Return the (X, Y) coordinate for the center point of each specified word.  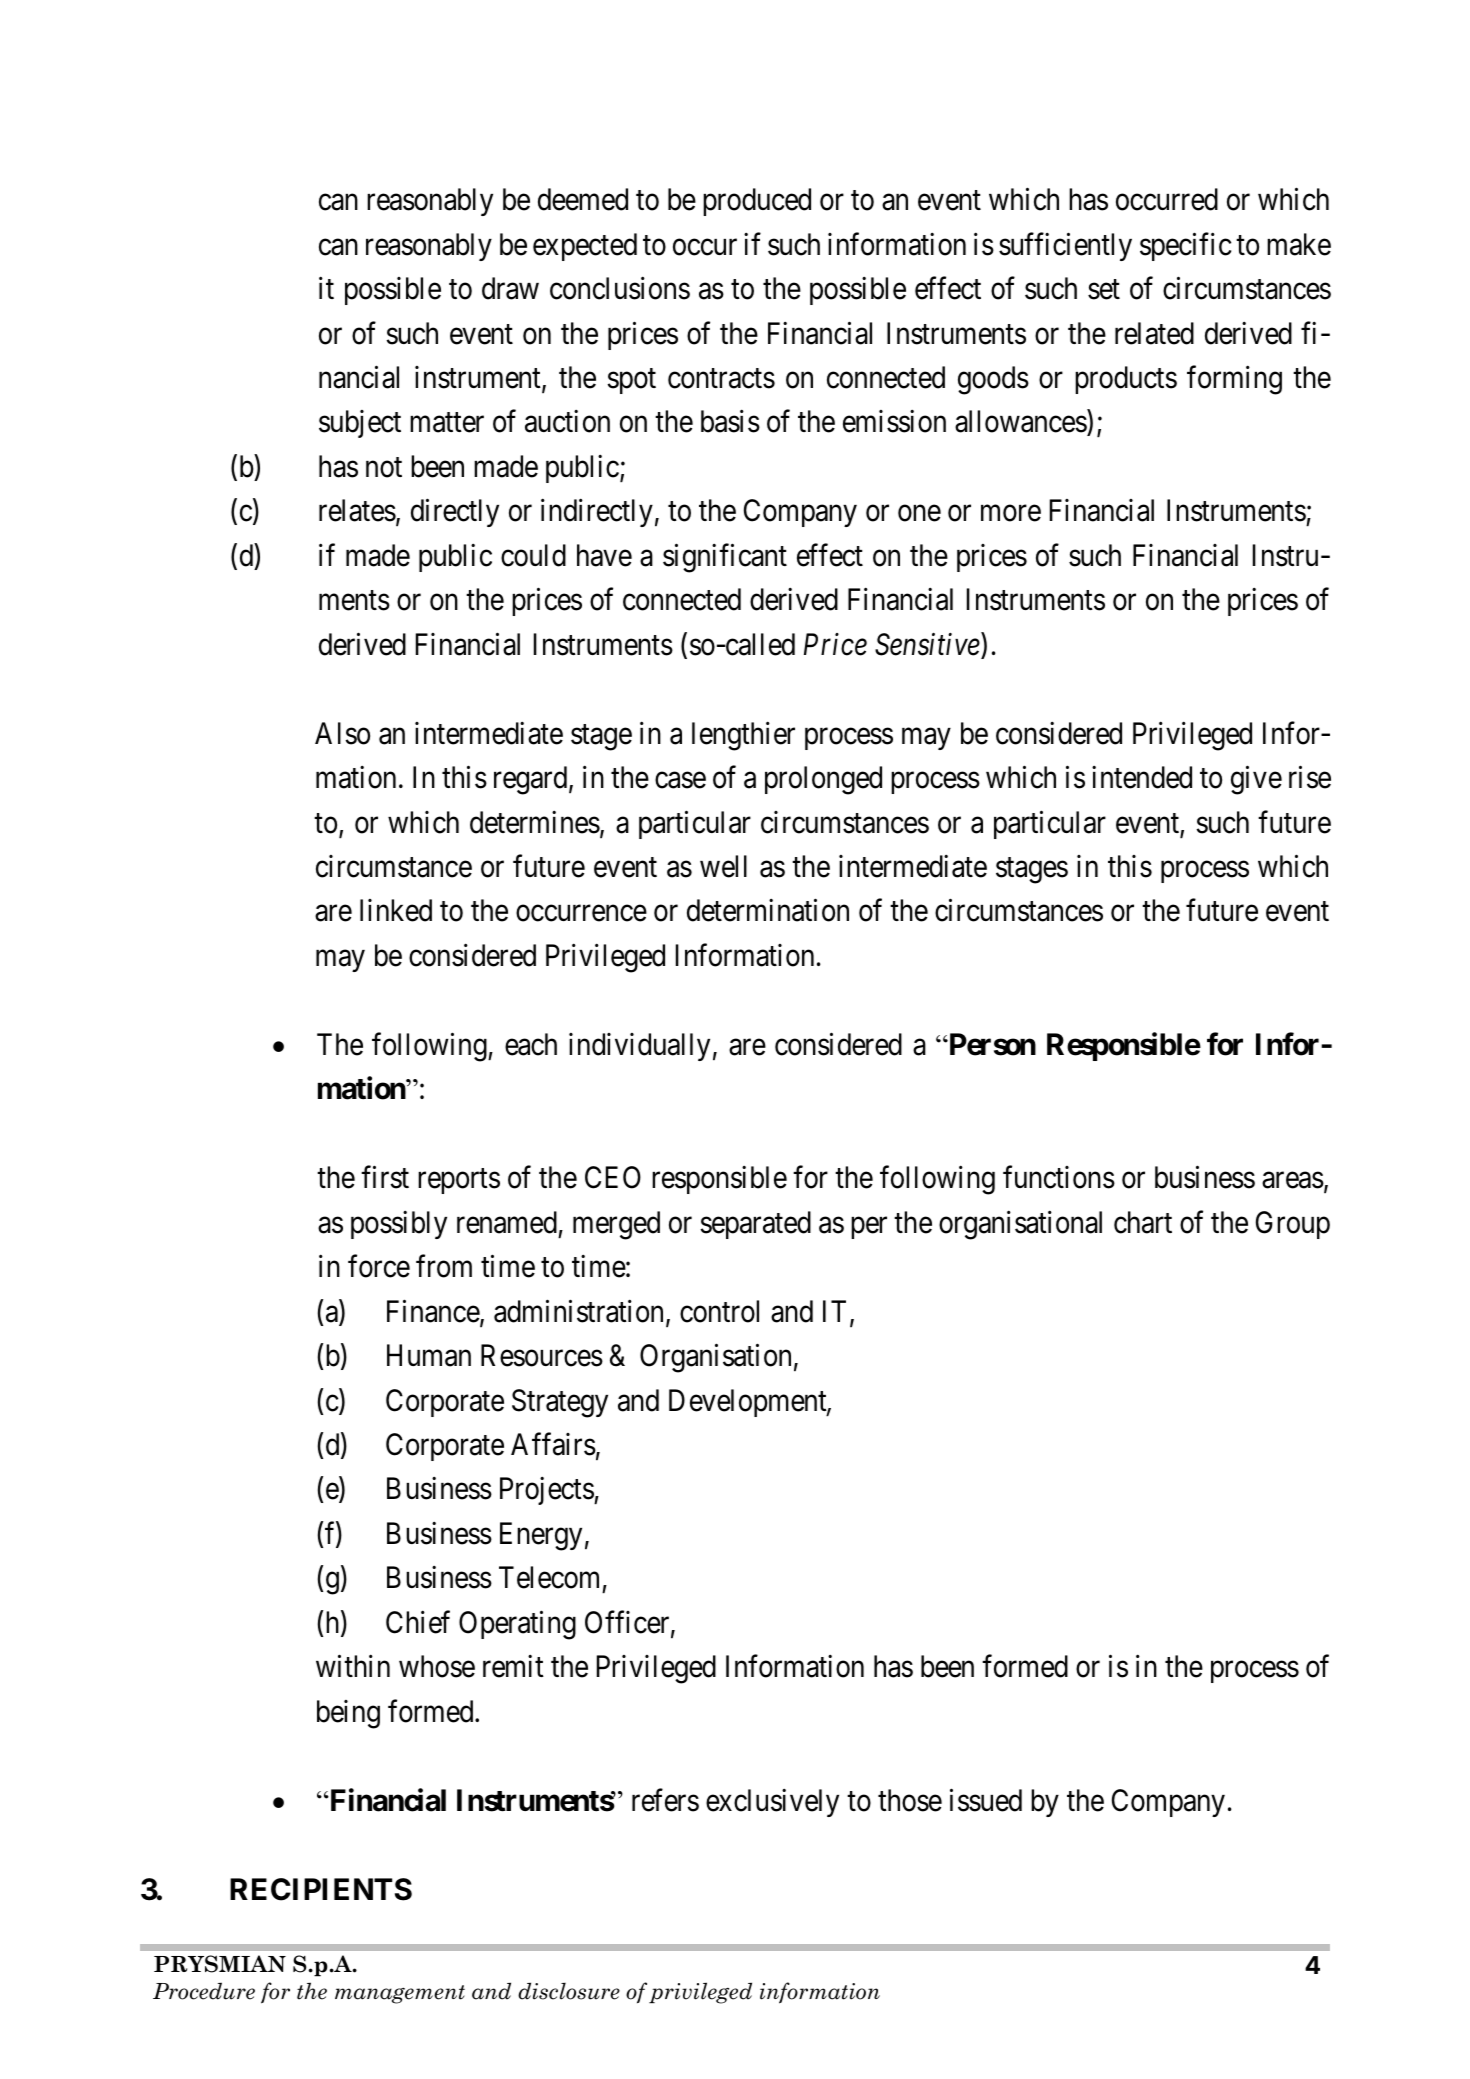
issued (986, 1800)
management (400, 1994)
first (385, 1177)
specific (1185, 246)
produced (757, 202)
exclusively (772, 1803)
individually (639, 1047)
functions (1059, 1177)
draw (510, 288)
